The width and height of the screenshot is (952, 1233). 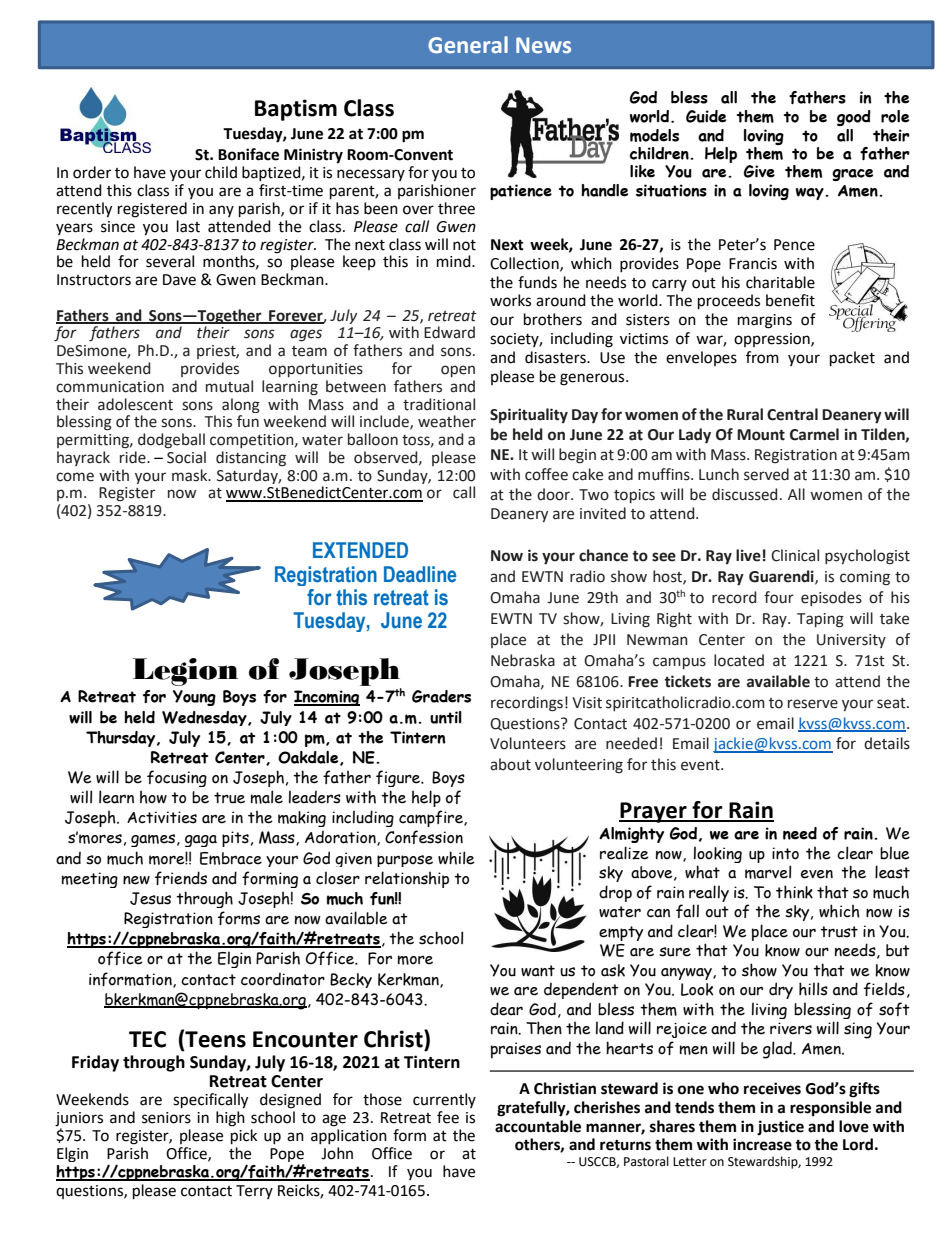 What do you see at coordinates (854, 118) in the screenshot?
I see `good` at bounding box center [854, 118].
